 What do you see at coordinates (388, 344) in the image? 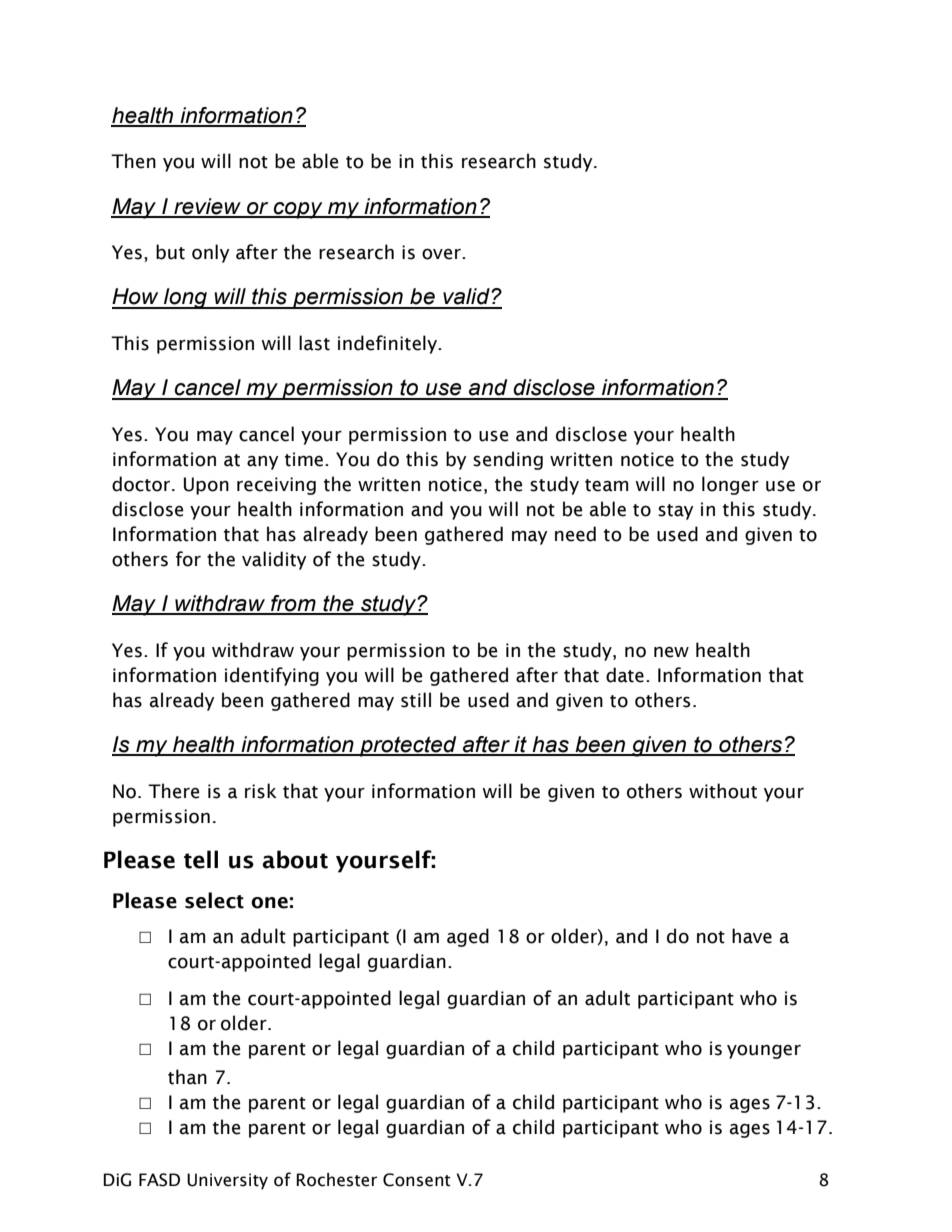
I see `indefinitely` at bounding box center [388, 344].
